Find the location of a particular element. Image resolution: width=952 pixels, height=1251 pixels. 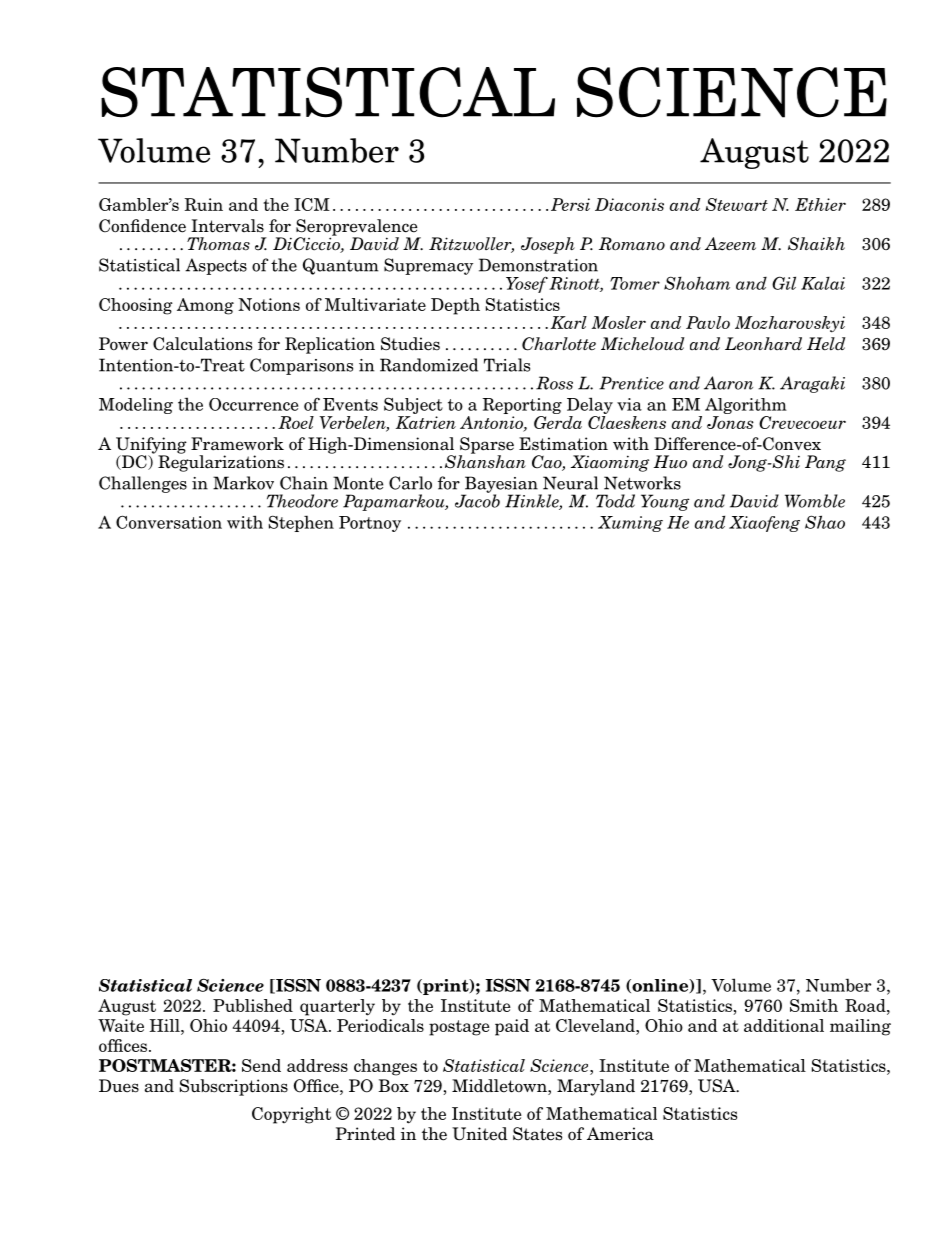

Joseph is located at coordinates (548, 245).
